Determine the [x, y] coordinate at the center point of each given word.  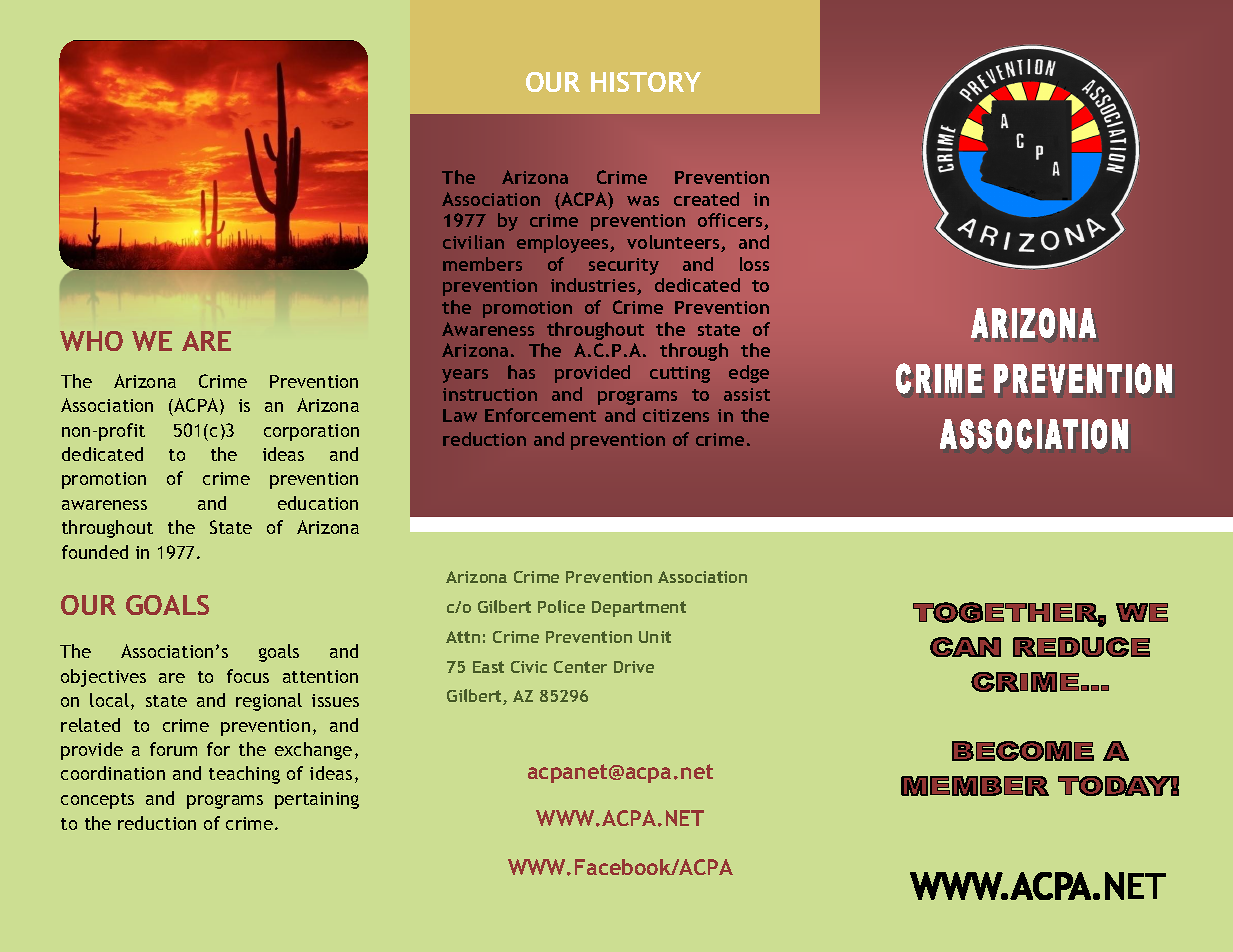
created [706, 199]
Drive [634, 667]
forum [173, 749]
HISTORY [646, 82]
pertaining [317, 800]
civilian [473, 242]
